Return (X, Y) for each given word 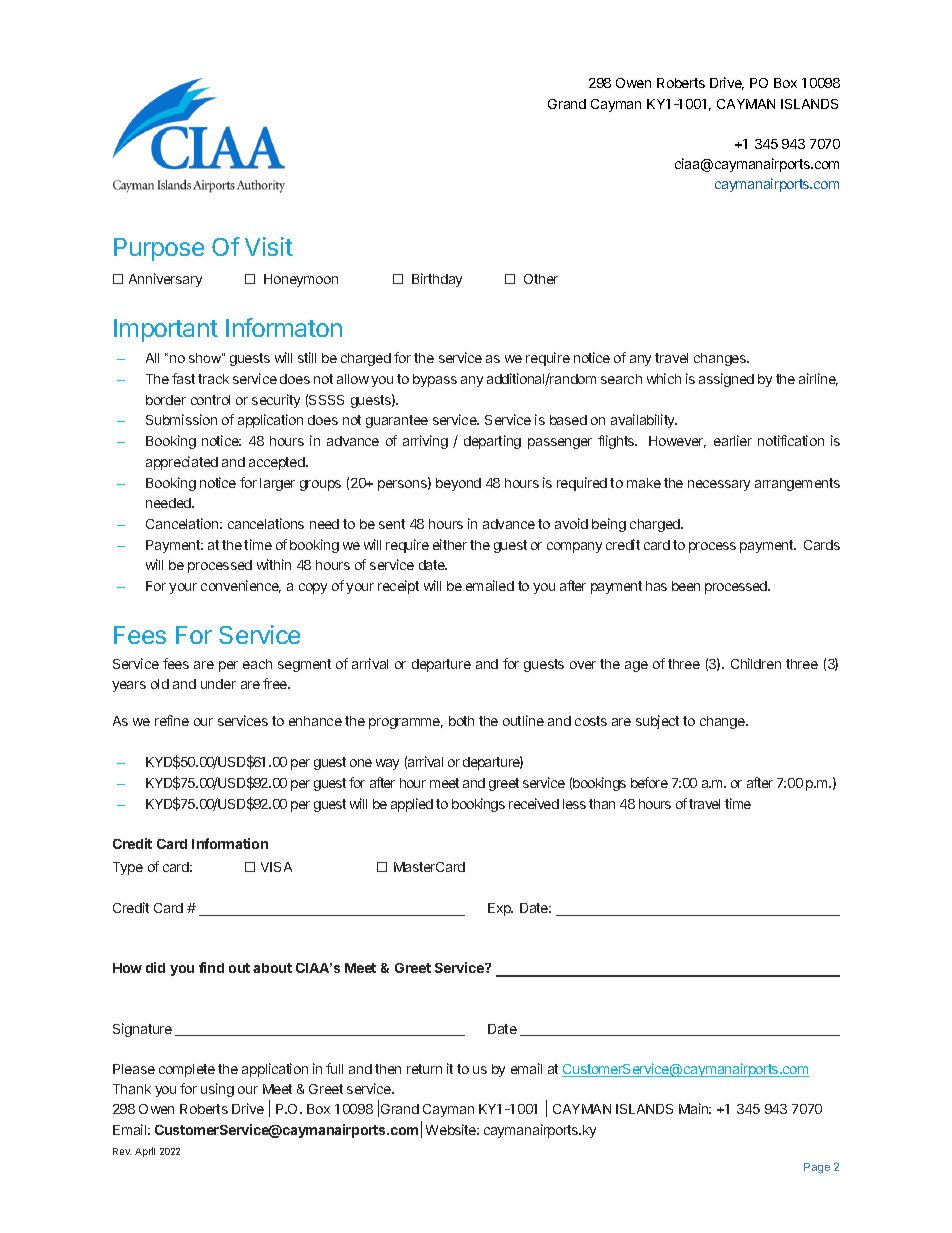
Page (817, 1168)
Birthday (437, 280)
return (424, 1069)
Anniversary (165, 280)
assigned (726, 380)
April (145, 1152)
